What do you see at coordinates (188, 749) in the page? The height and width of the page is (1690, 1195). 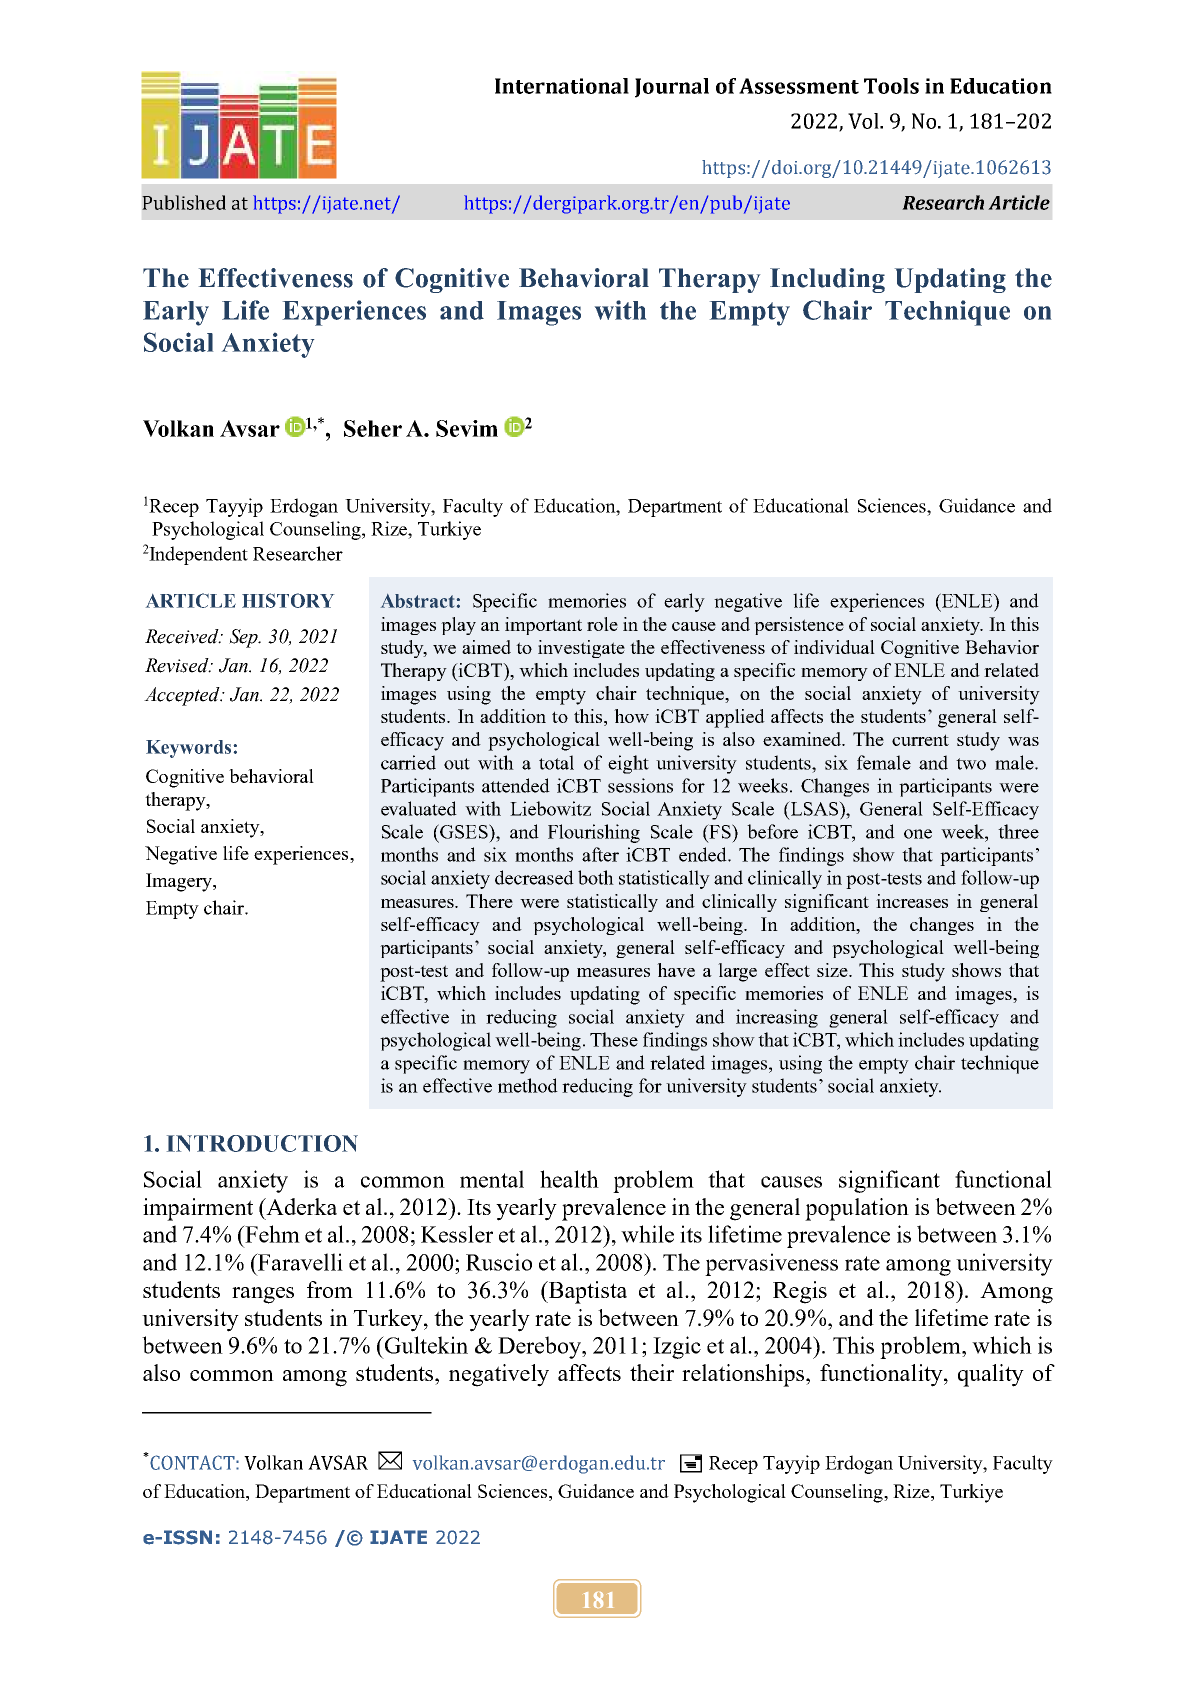 I see `Keywords` at bounding box center [188, 749].
